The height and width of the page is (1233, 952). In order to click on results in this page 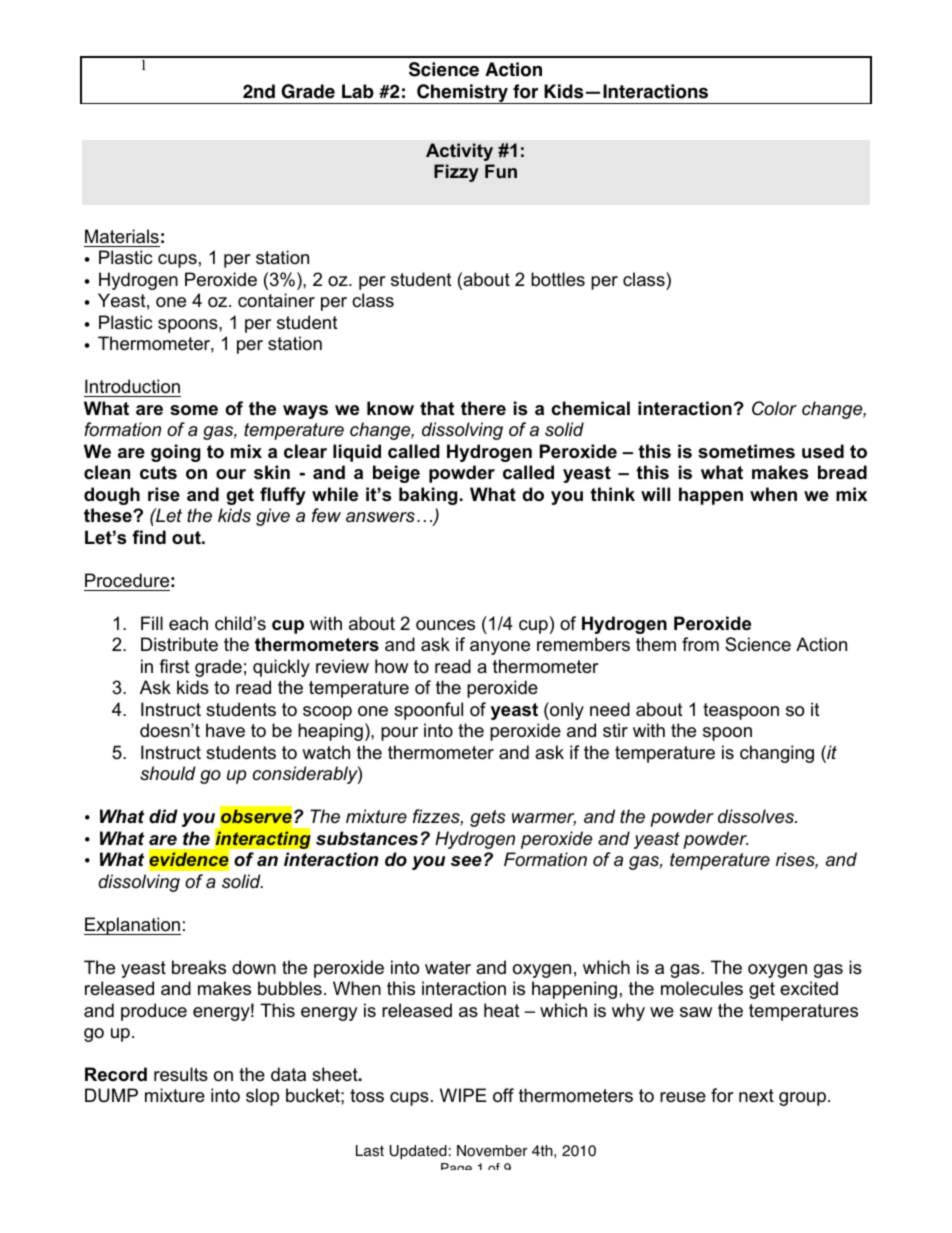, I will do `click(181, 1074)`.
